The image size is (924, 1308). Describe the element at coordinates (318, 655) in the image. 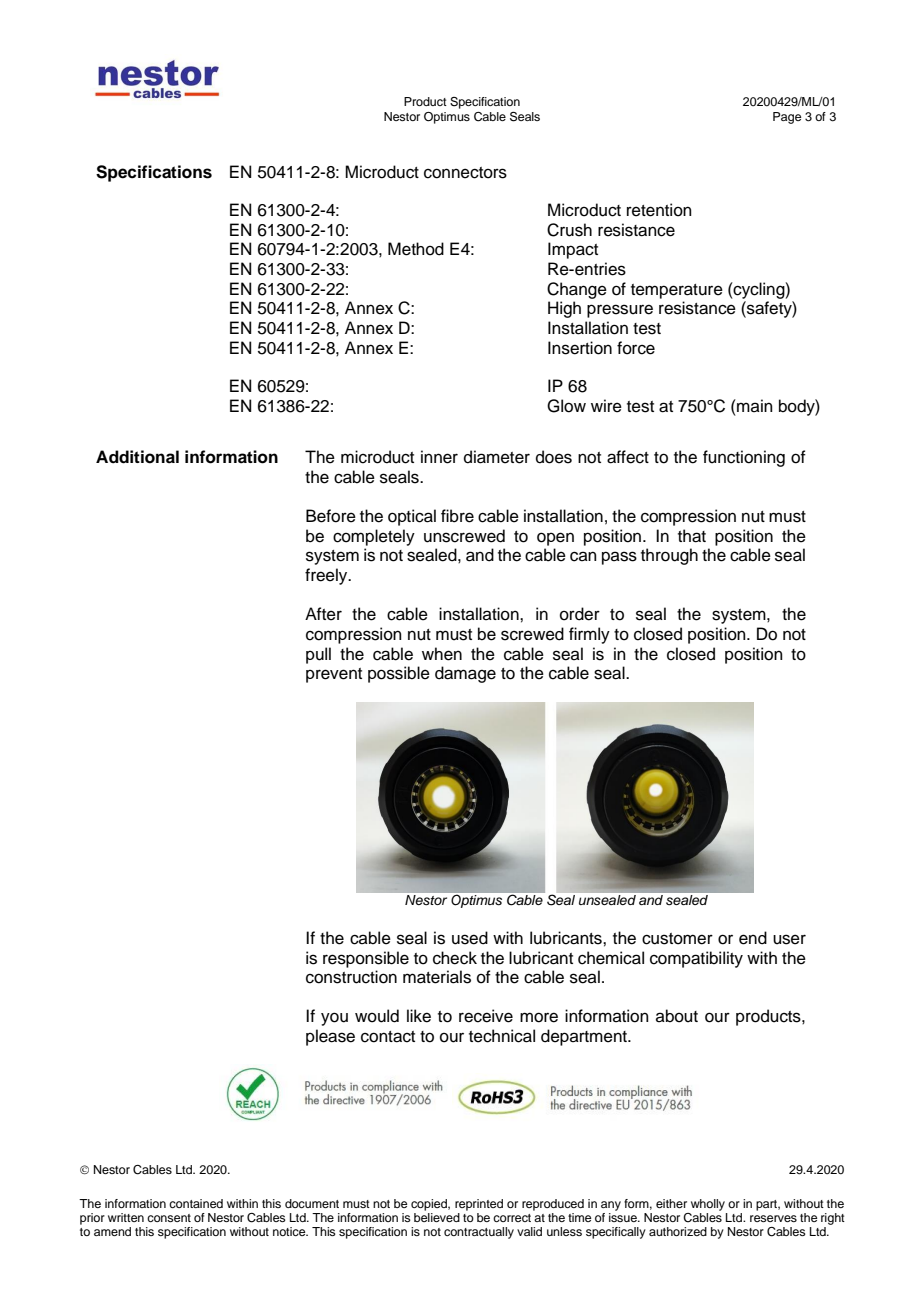

I see `pull` at that location.
